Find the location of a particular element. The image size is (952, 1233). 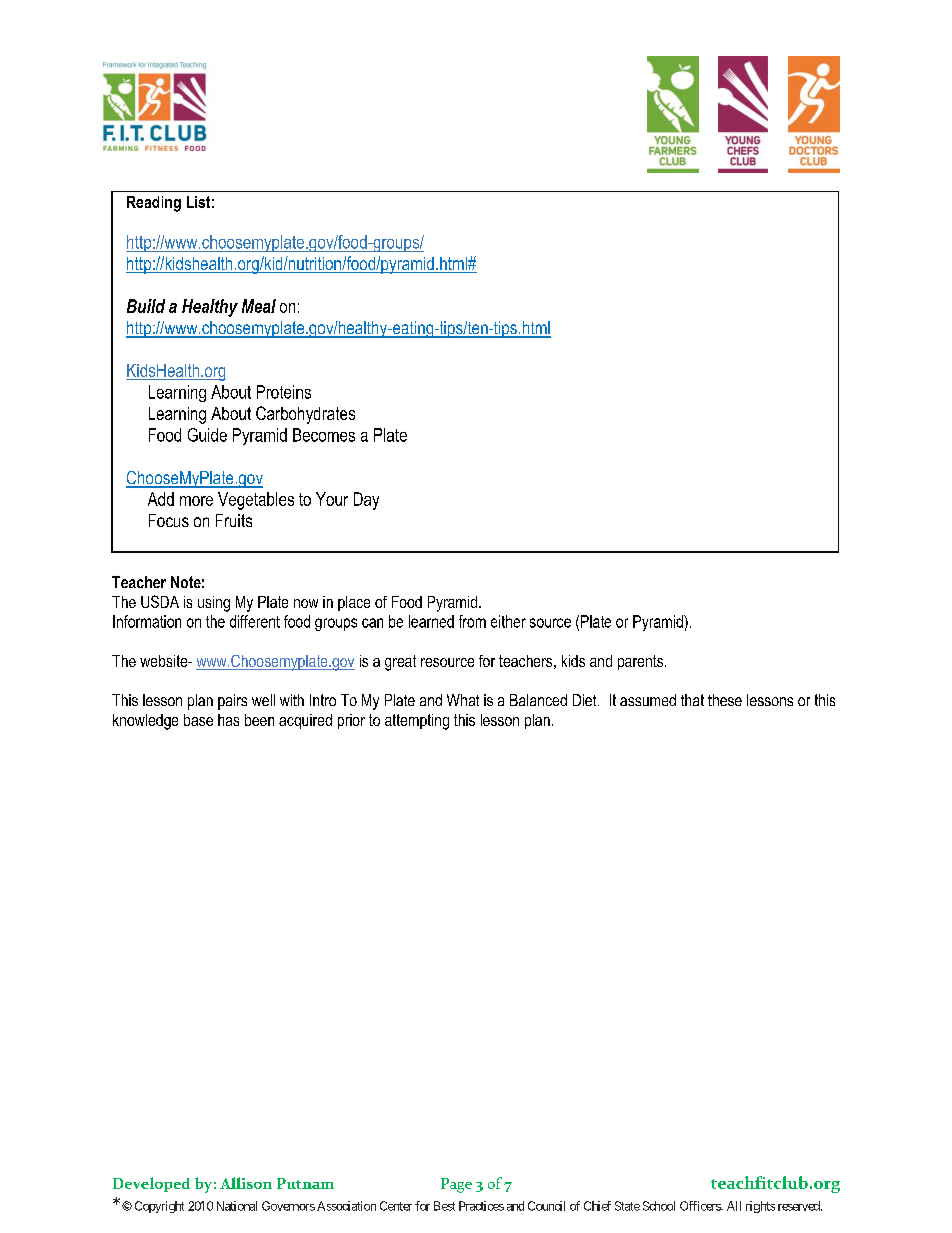

Meal is located at coordinates (259, 306).
